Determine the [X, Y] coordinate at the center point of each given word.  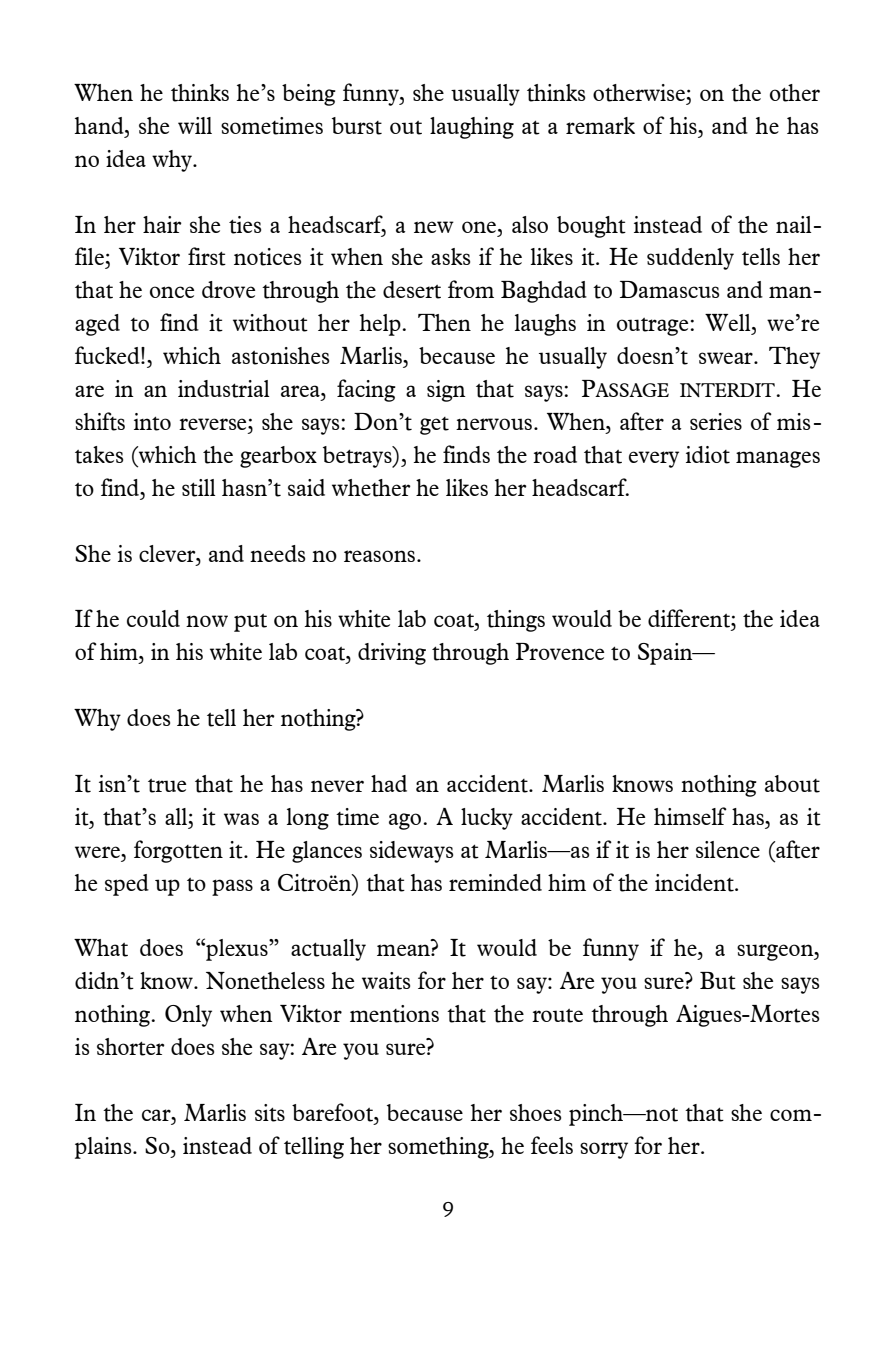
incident [695, 883]
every [654, 459]
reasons [379, 556]
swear [727, 358]
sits [270, 1113]
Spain [666, 654]
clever [168, 553]
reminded [495, 882]
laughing [472, 128]
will [195, 125]
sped [127, 885]
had [389, 783]
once [172, 292]
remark [600, 125]
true [167, 786]
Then [444, 322]
